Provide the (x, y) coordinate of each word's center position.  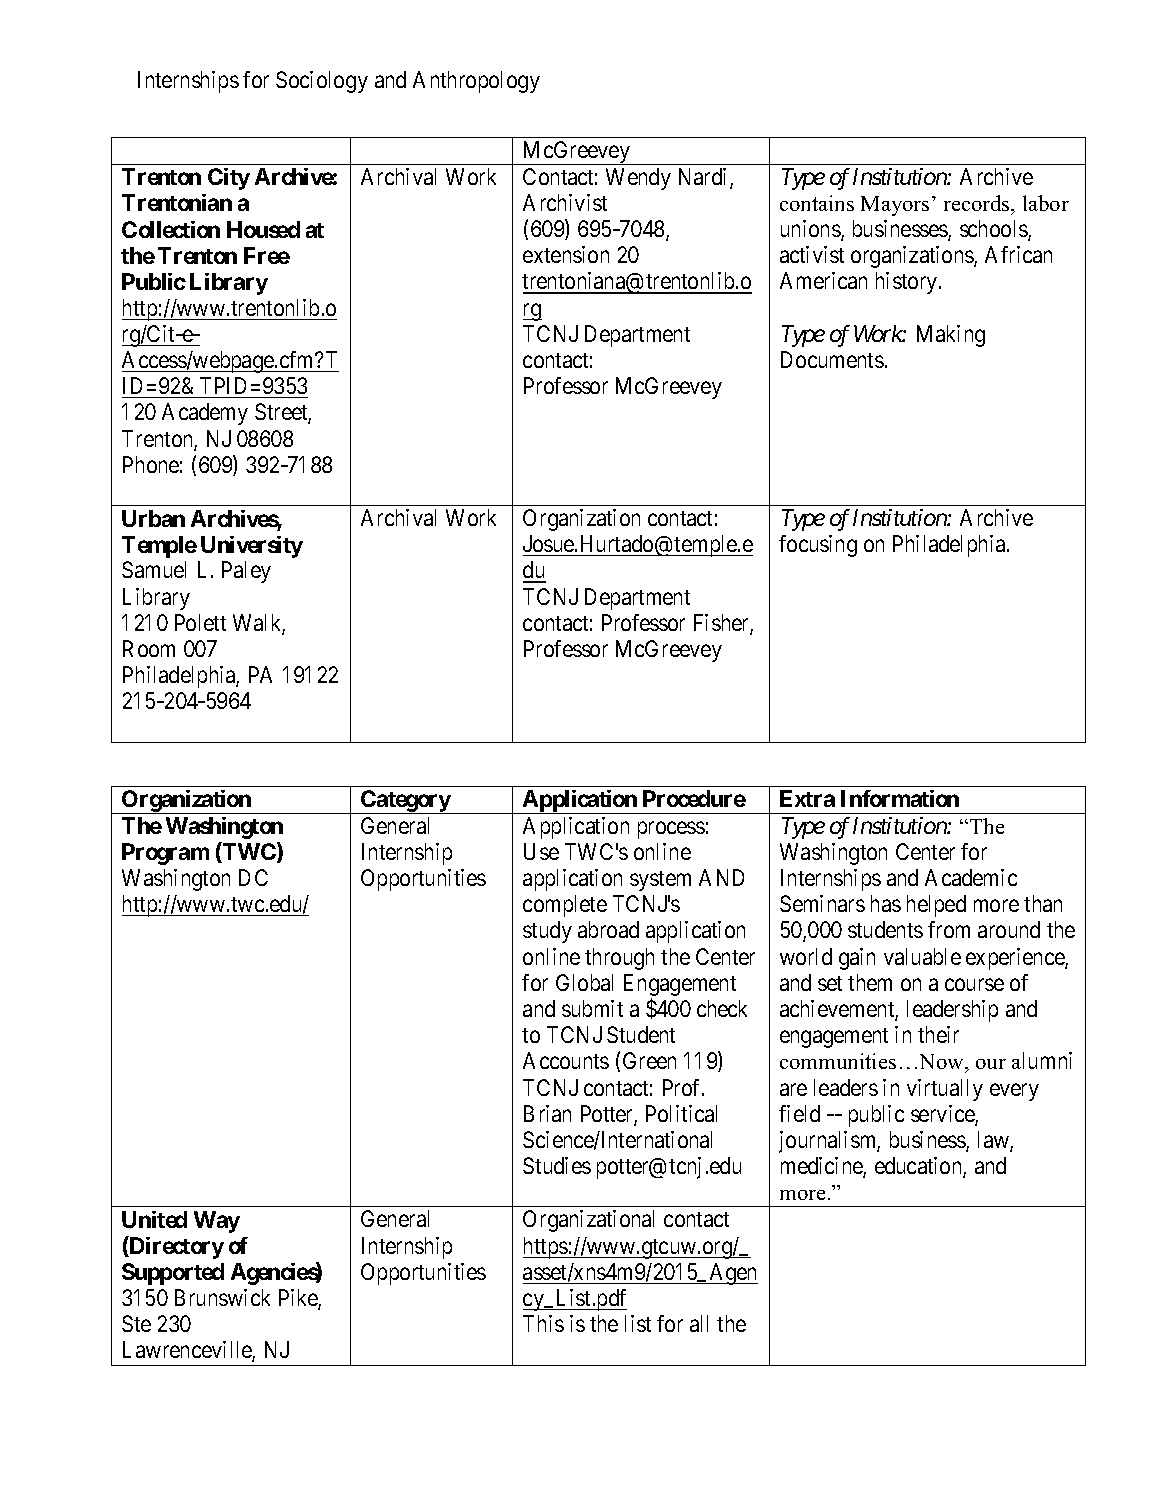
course (974, 984)
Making (951, 336)
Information (900, 798)
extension (566, 254)
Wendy (638, 179)
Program (165, 854)
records (978, 203)
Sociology (322, 82)
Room (149, 648)
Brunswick (222, 1297)
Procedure (694, 798)
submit (592, 1008)
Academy (205, 414)
